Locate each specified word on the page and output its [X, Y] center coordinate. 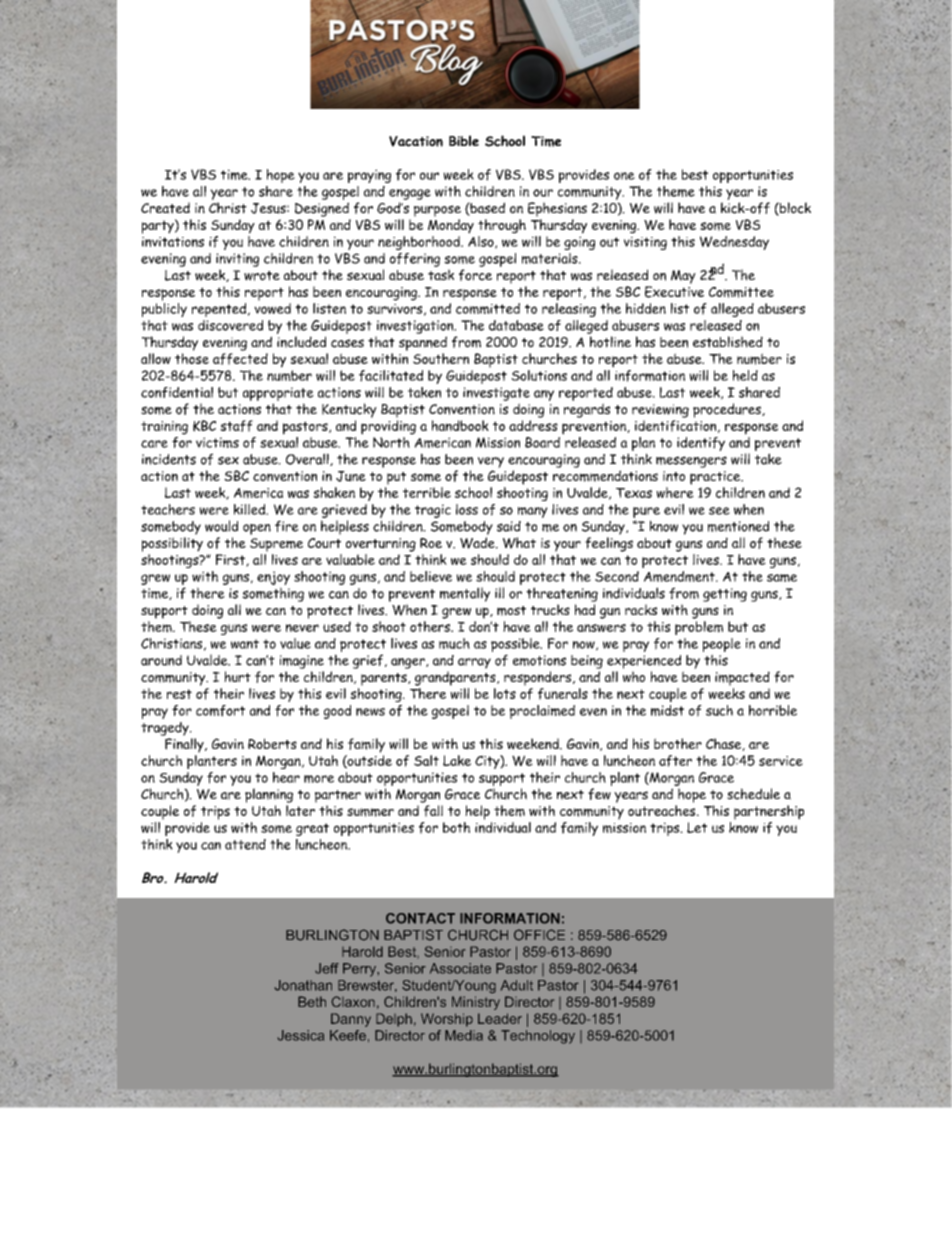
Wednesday [734, 243]
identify [701, 444]
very [491, 462]
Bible [464, 140]
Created [165, 208]
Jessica [301, 1035]
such [719, 710]
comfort [220, 711]
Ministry [476, 1003]
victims [217, 442]
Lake [457, 760]
